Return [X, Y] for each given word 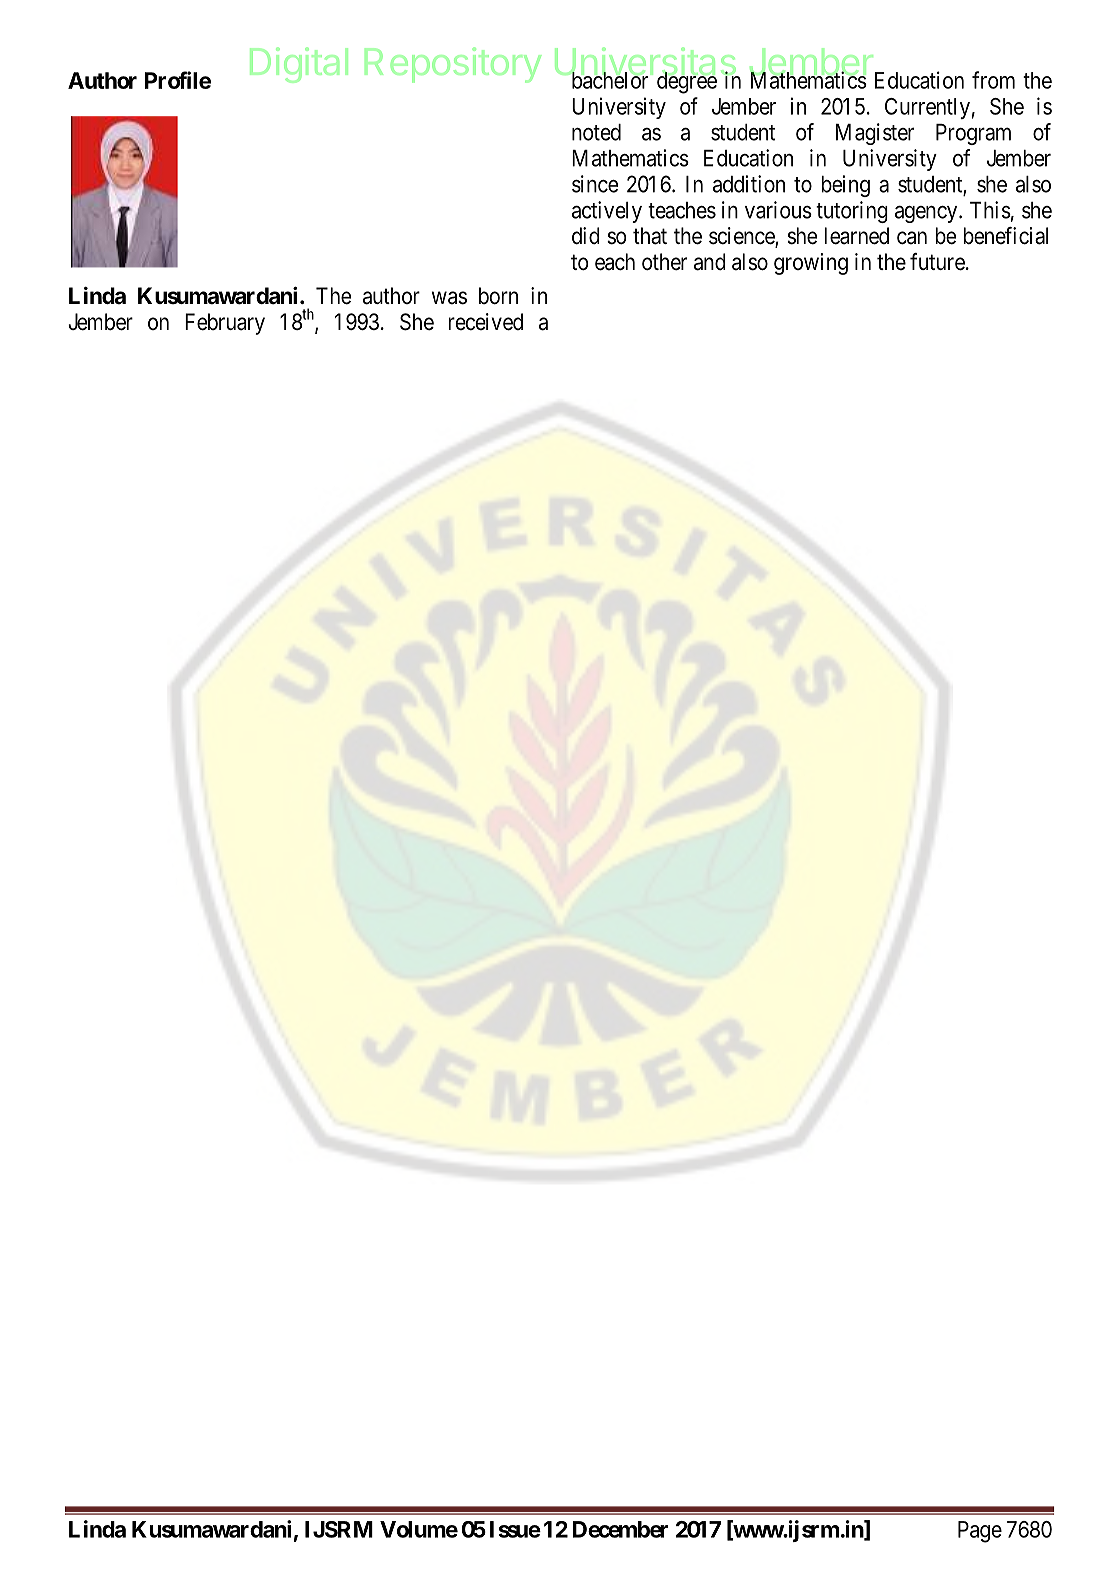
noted [596, 132]
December [620, 1529]
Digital [299, 65]
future [937, 262]
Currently [927, 108]
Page [980, 1532]
